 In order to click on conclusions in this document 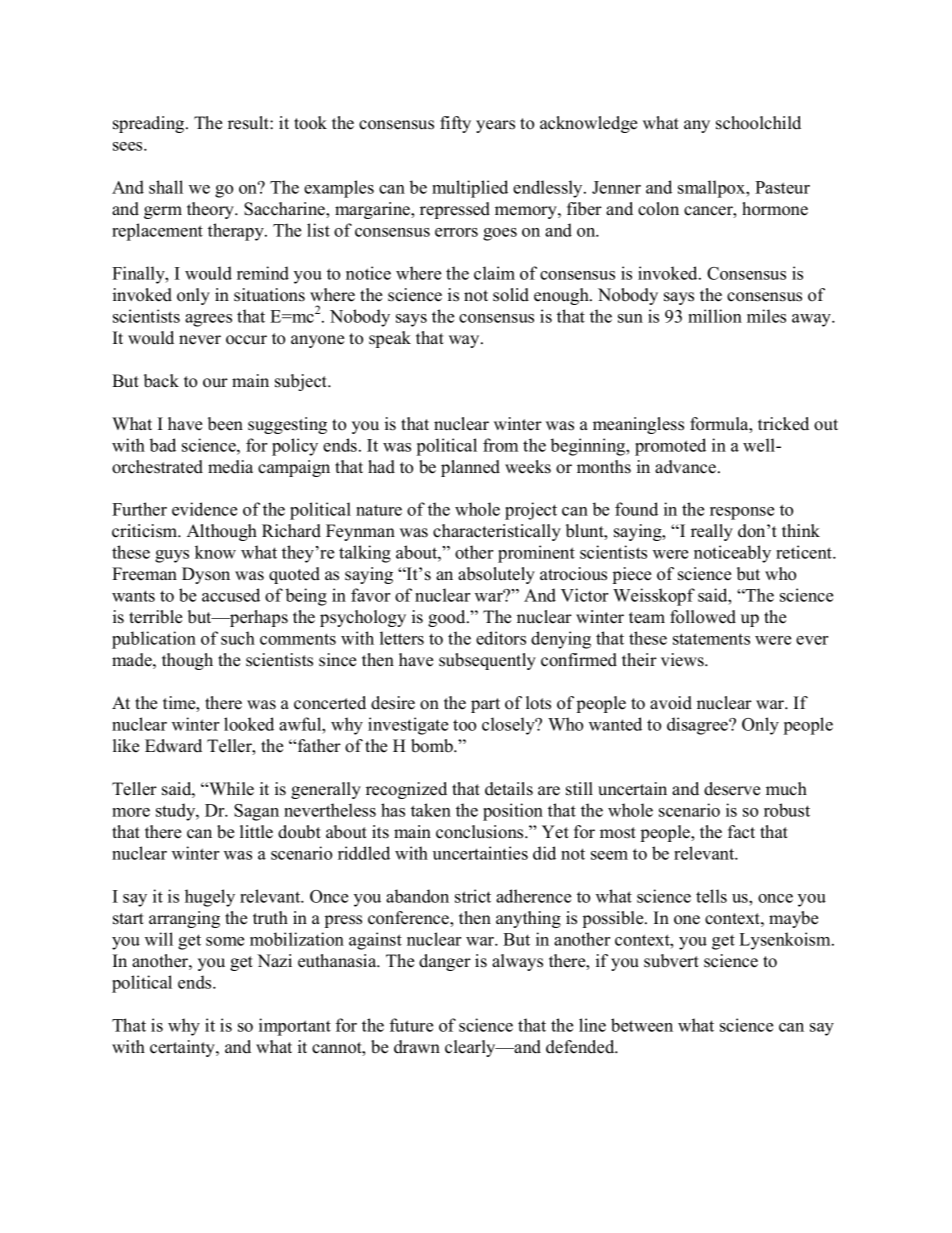, I will do `click(481, 832)`.
